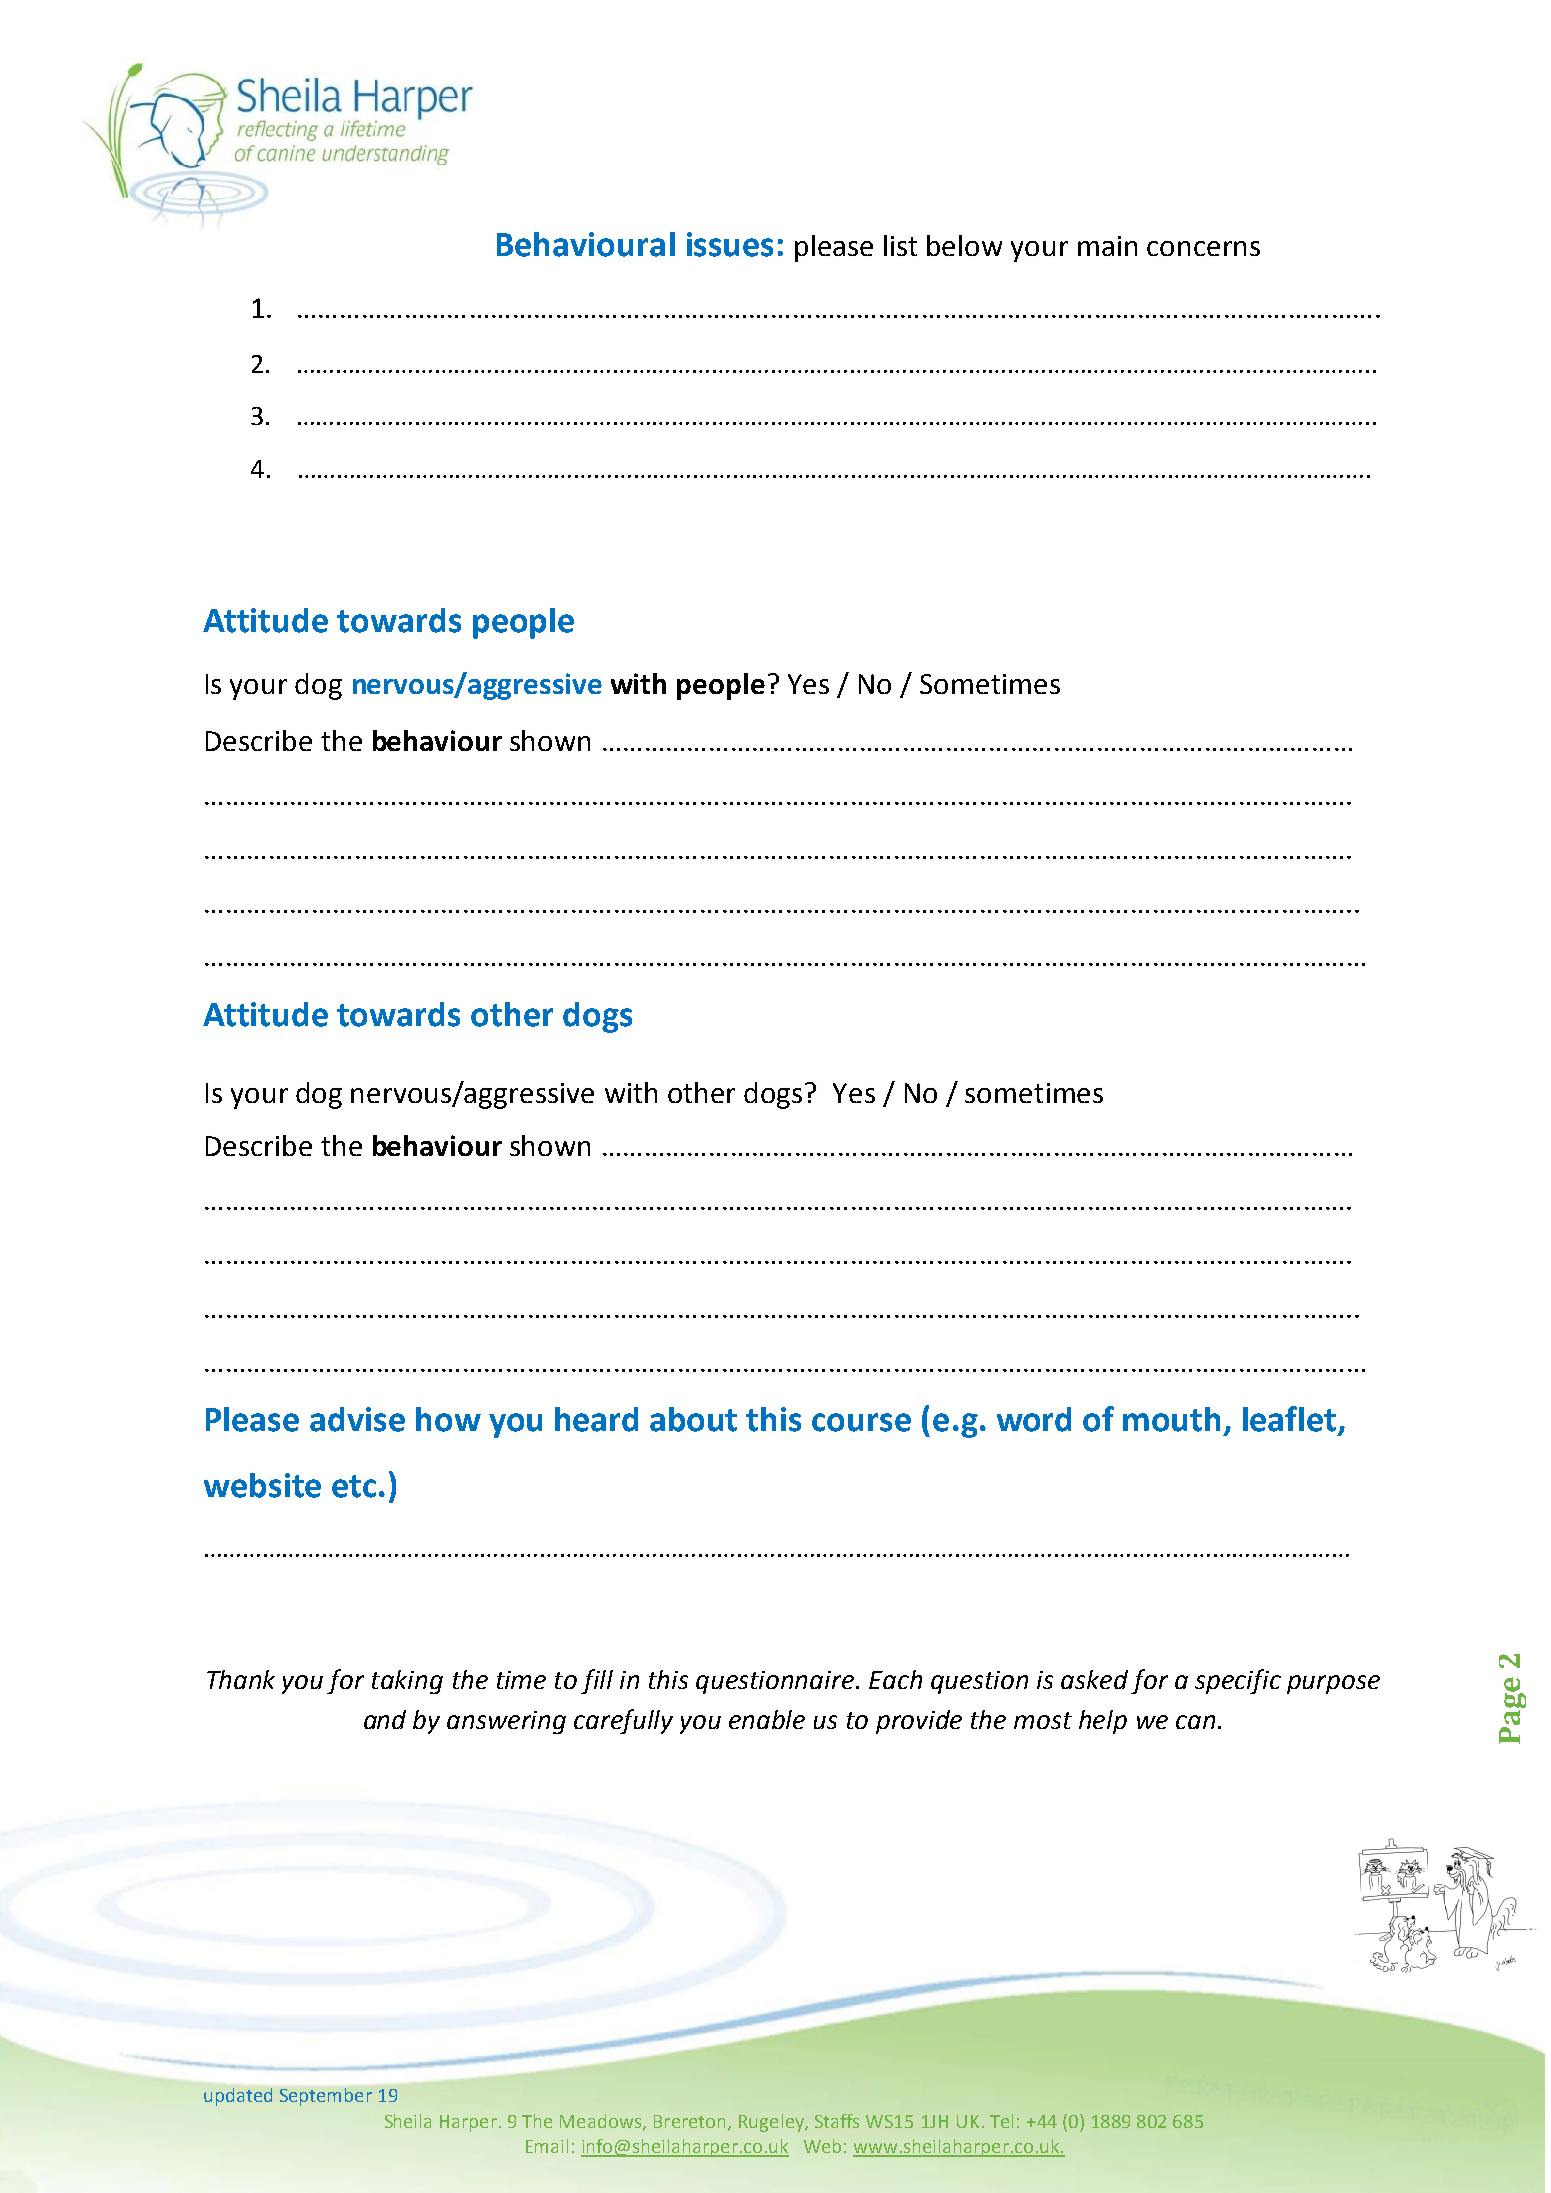  I want to click on advise, so click(357, 1419).
